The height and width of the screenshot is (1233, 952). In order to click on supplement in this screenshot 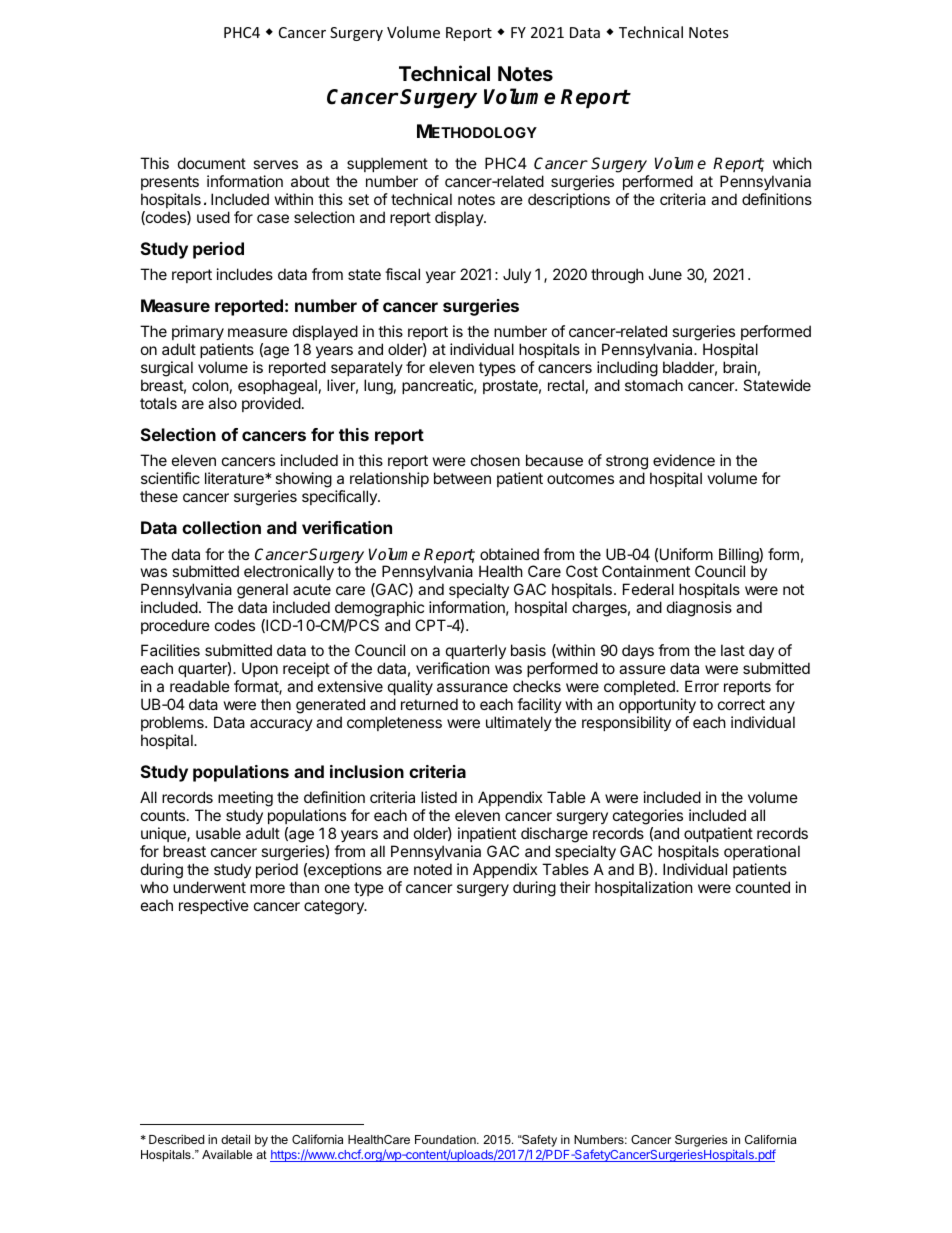, I will do `click(387, 166)`.
